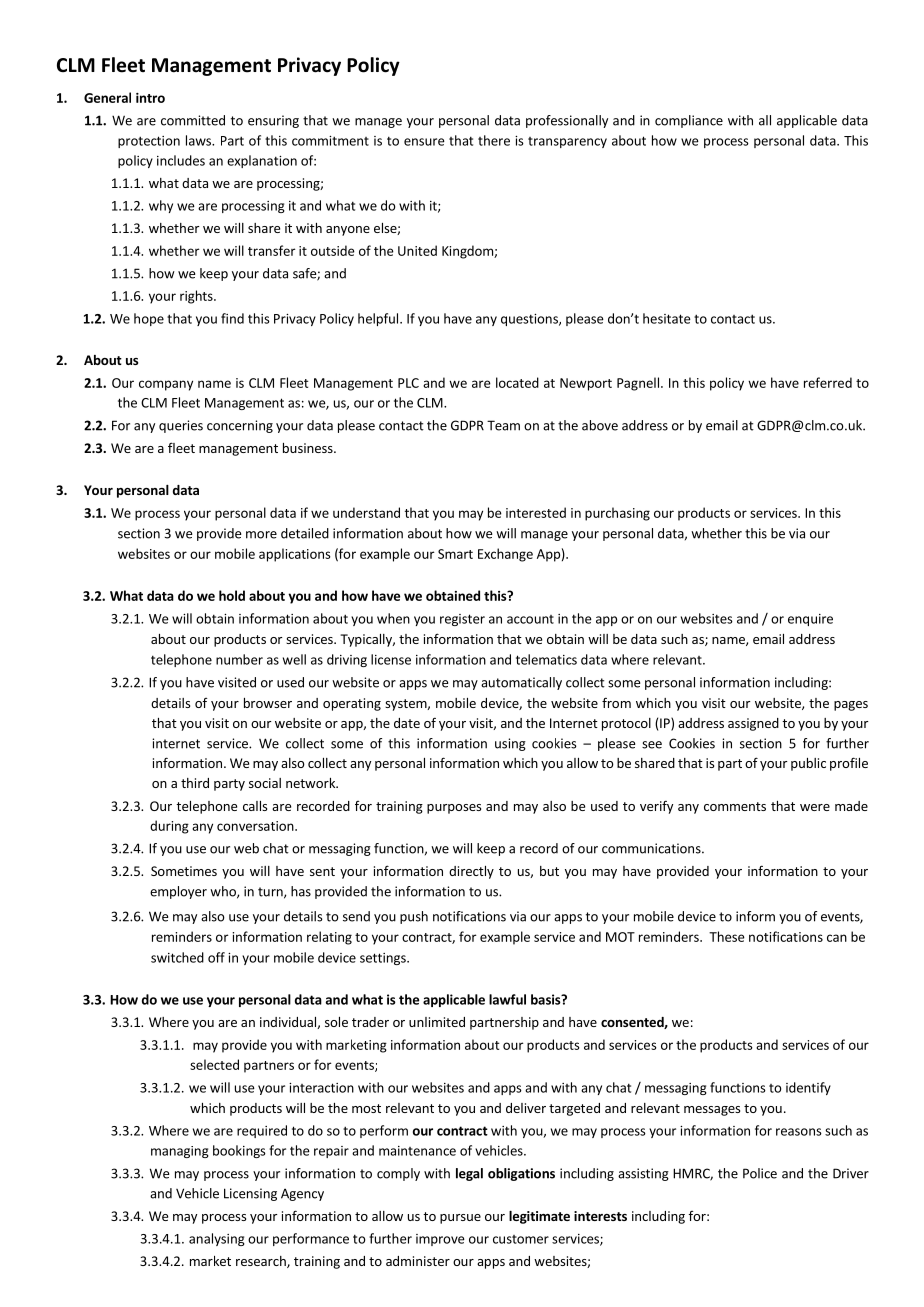  I want to click on analysing, so click(217, 1239).
